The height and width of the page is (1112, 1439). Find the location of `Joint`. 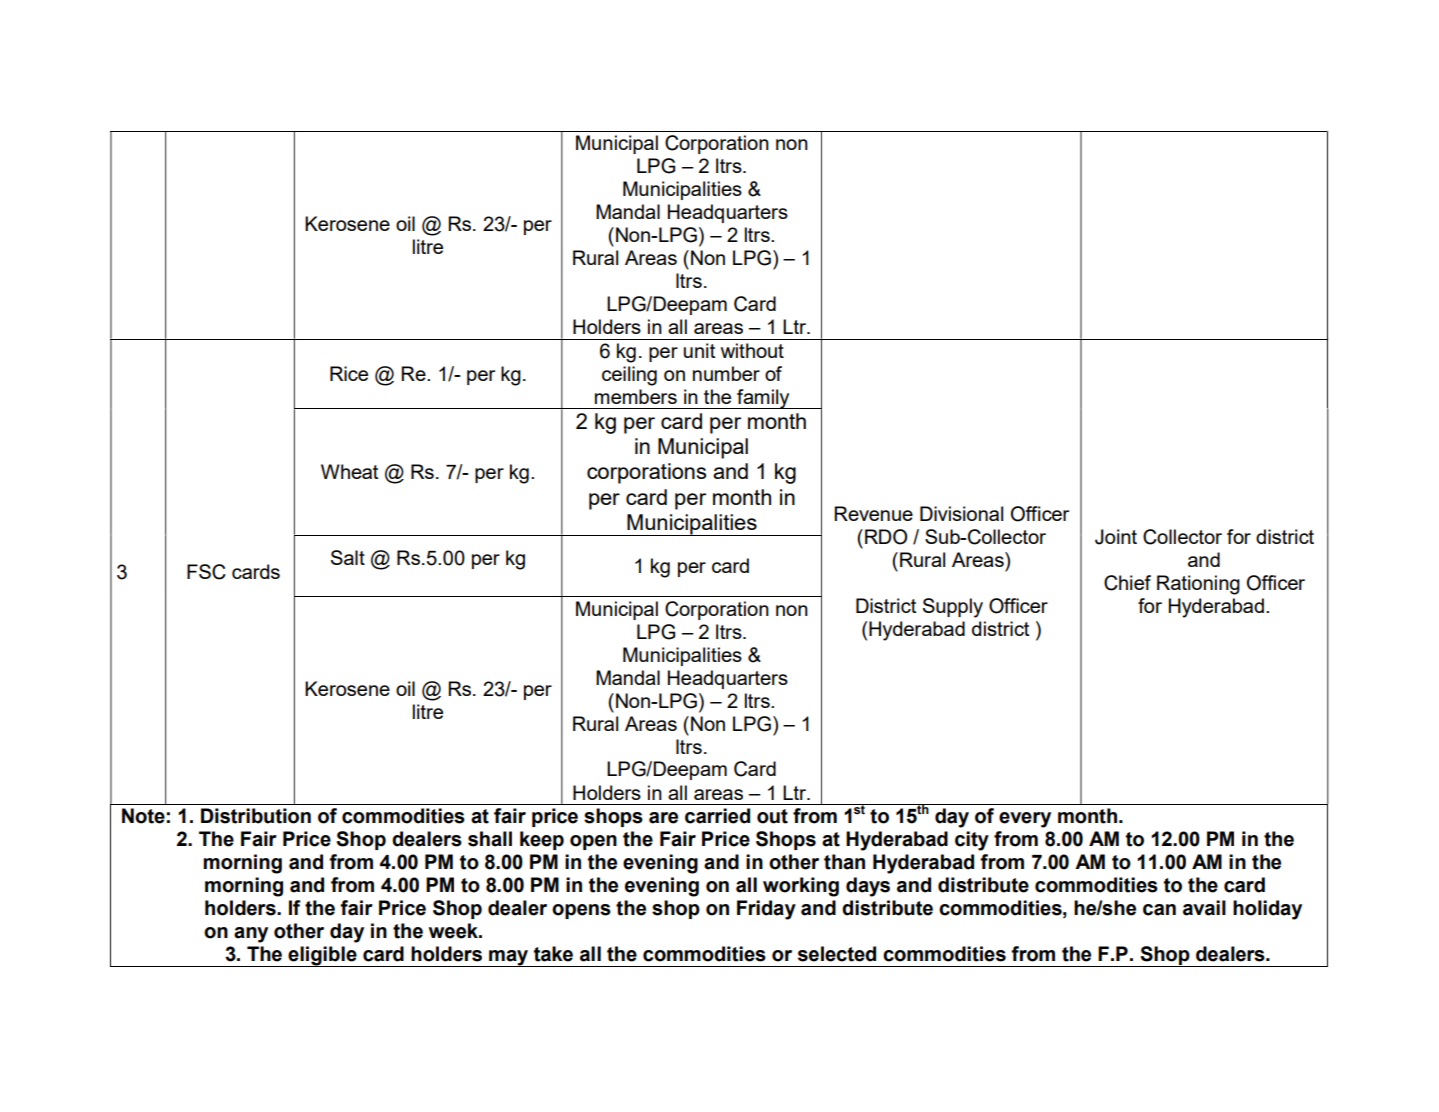

Joint is located at coordinates (1116, 537).
